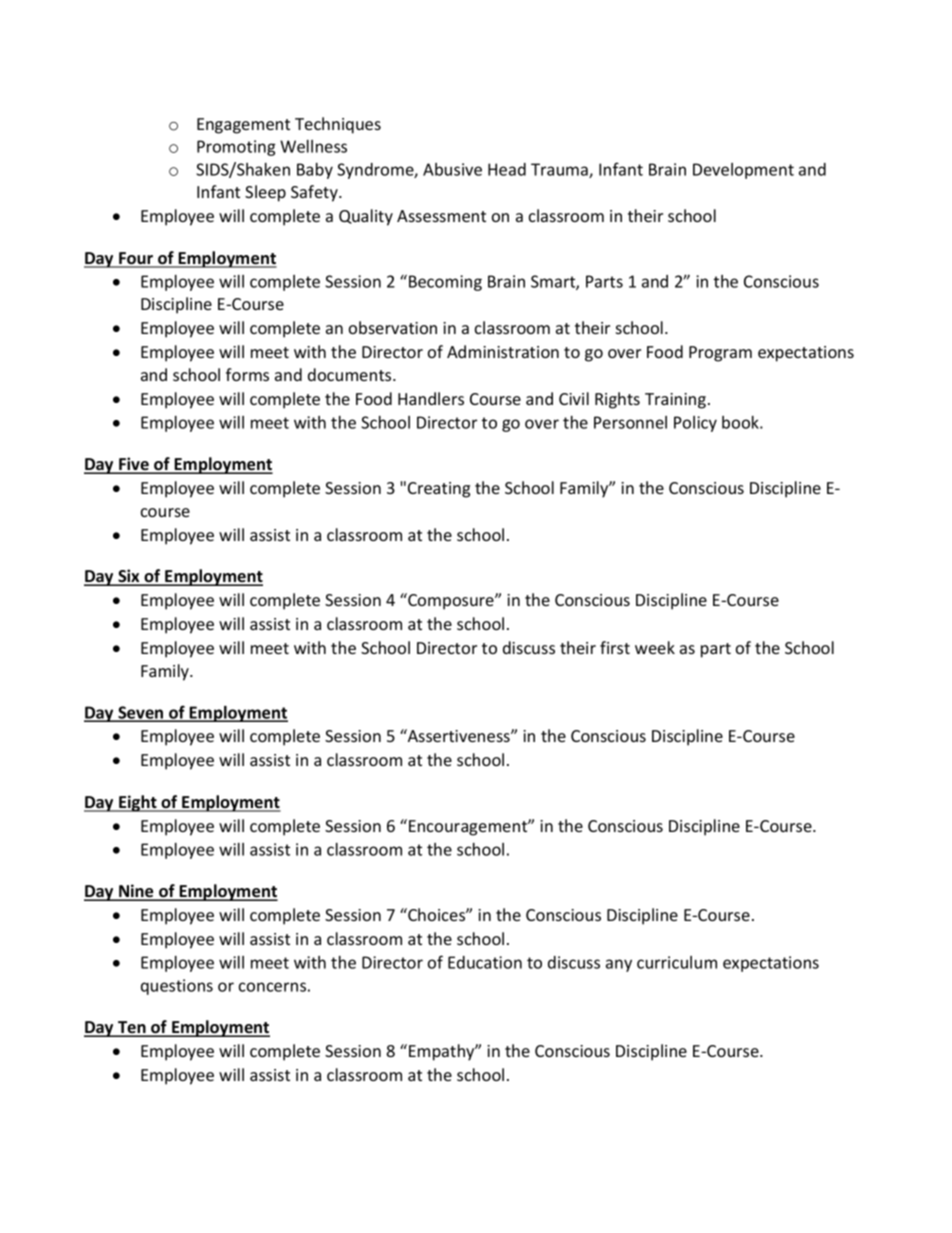 This screenshot has width=952, height=1233. Describe the element at coordinates (177, 987) in the screenshot. I see `questions` at that location.
